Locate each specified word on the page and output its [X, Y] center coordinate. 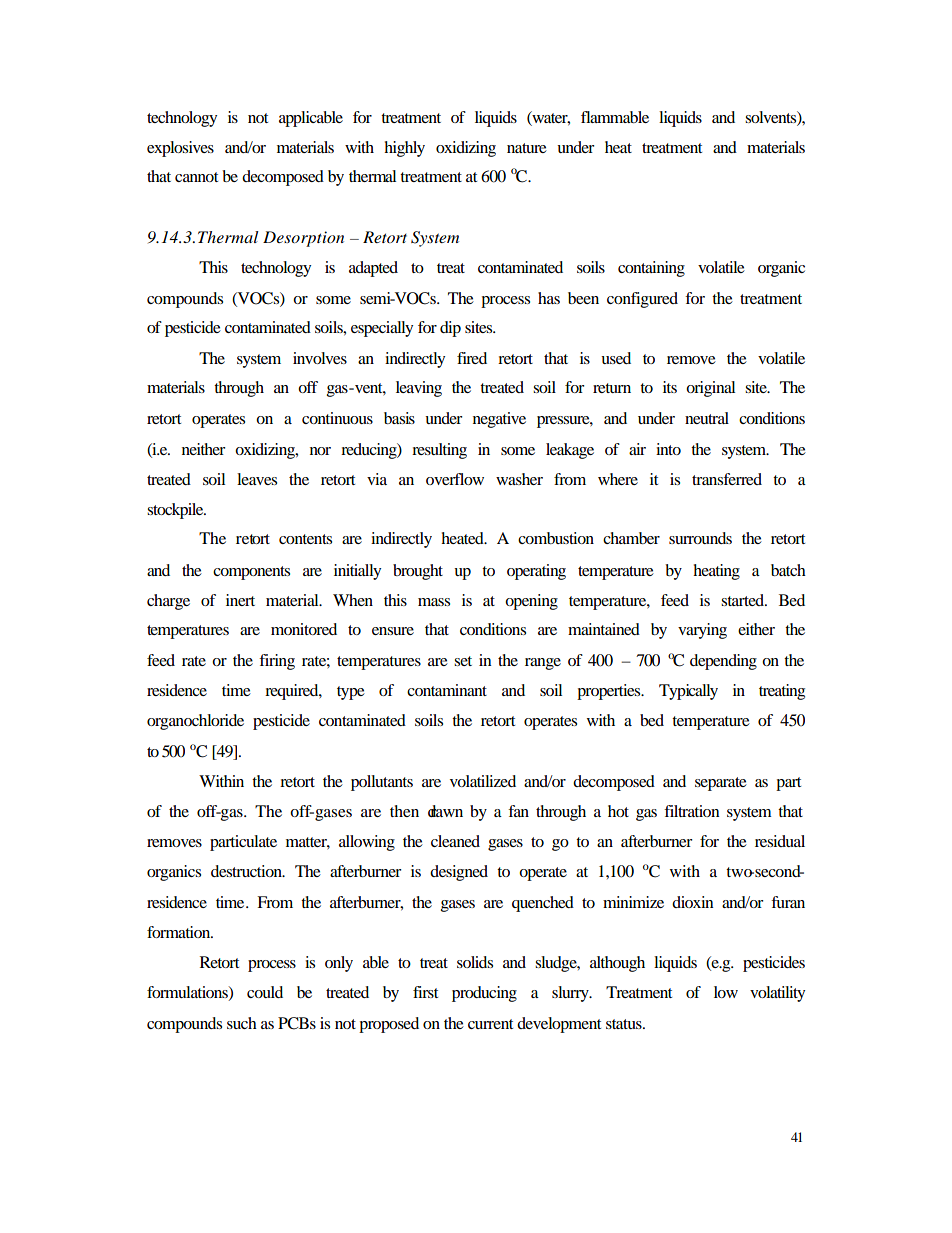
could [265, 992]
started [744, 600]
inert [240, 600]
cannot [196, 177]
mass [434, 602]
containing [651, 269]
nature [527, 148]
